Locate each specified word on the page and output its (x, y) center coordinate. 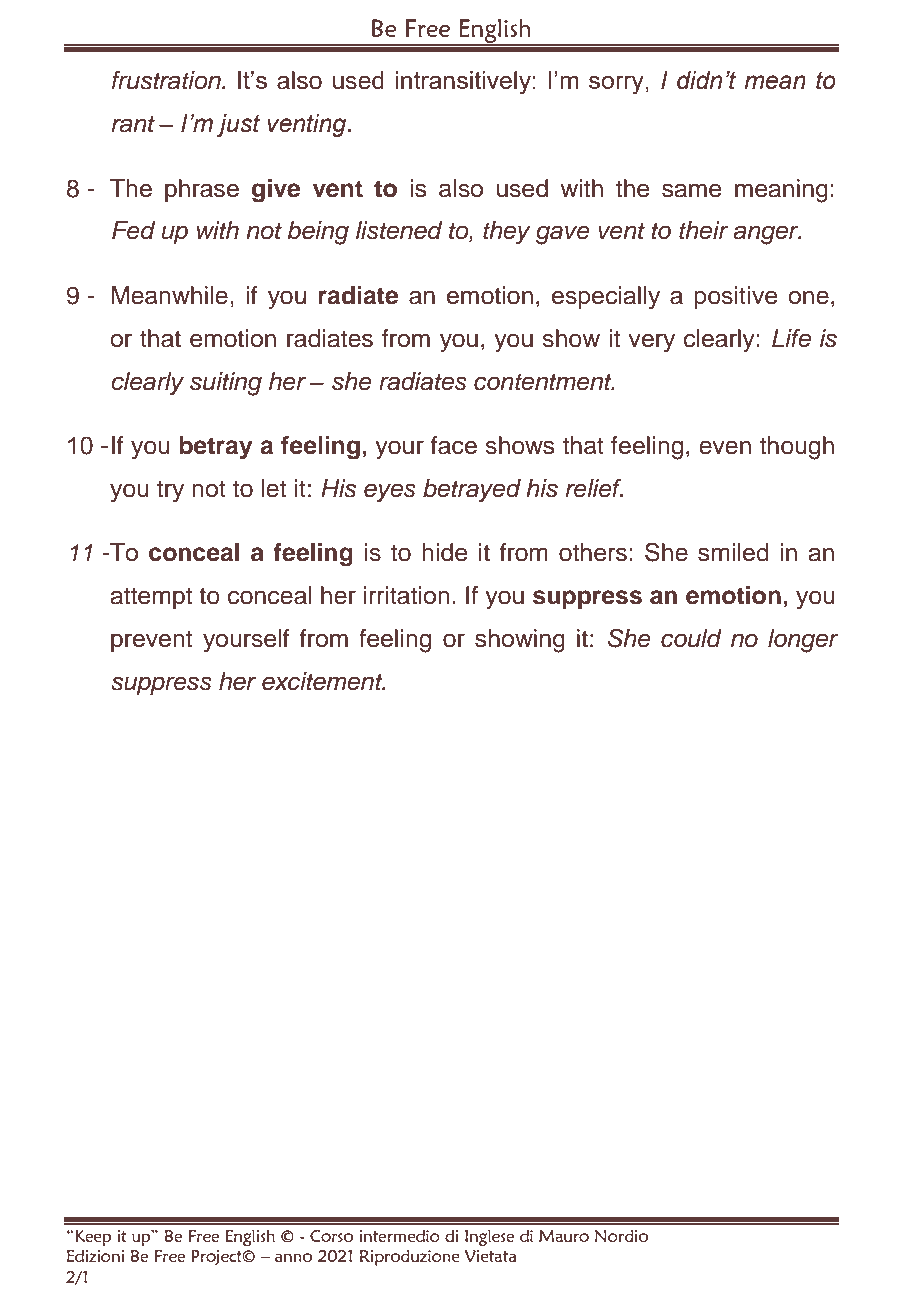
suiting (226, 384)
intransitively (463, 83)
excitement (323, 681)
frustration (167, 80)
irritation (407, 595)
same (691, 190)
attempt (151, 598)
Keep (92, 1238)
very (651, 343)
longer (803, 641)
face (454, 445)
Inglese (489, 1237)
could (691, 638)
